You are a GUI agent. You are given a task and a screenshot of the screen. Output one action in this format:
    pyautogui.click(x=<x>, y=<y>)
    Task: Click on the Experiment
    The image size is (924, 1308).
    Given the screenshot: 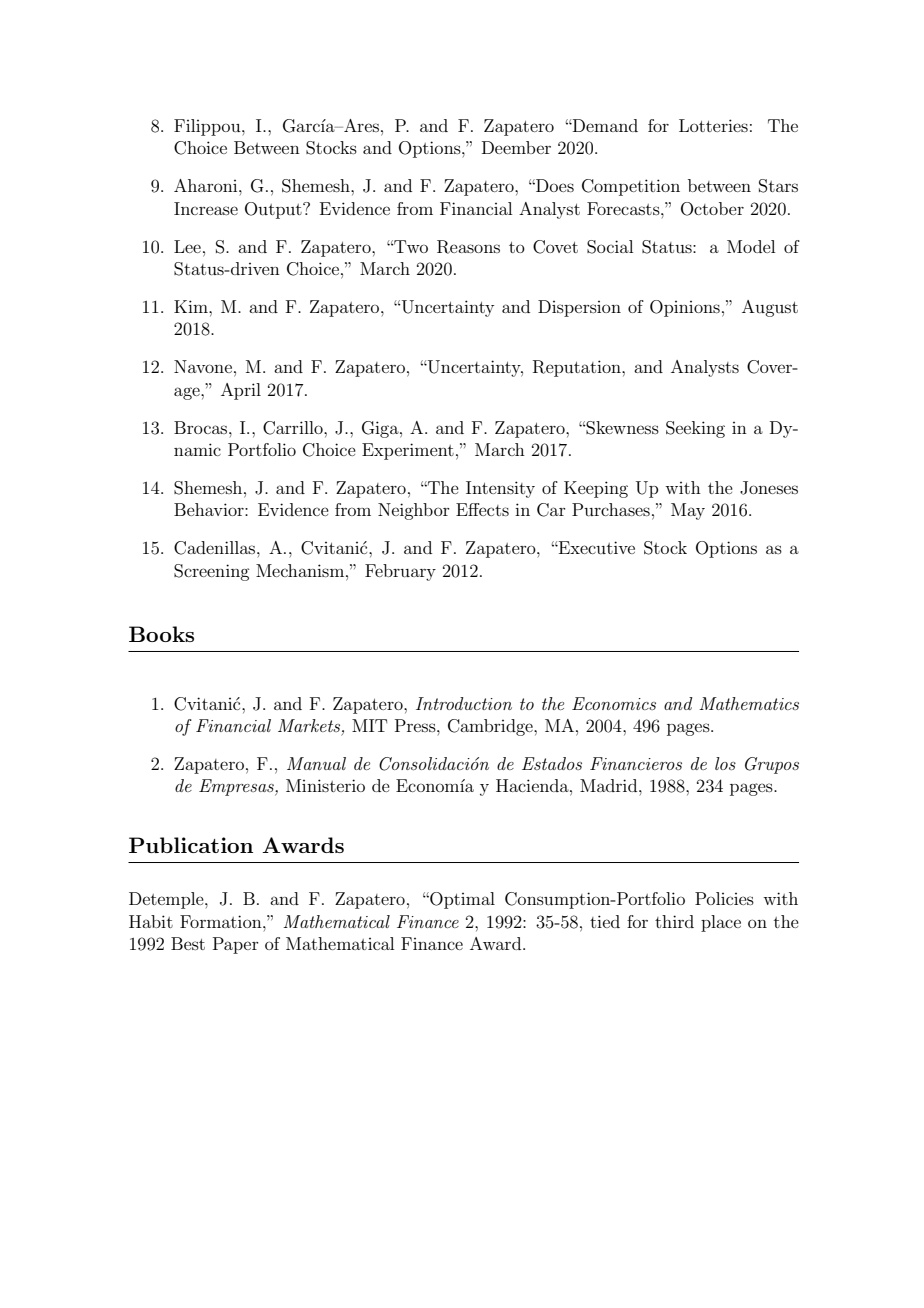 What is the action you would take?
    pyautogui.click(x=408, y=451)
